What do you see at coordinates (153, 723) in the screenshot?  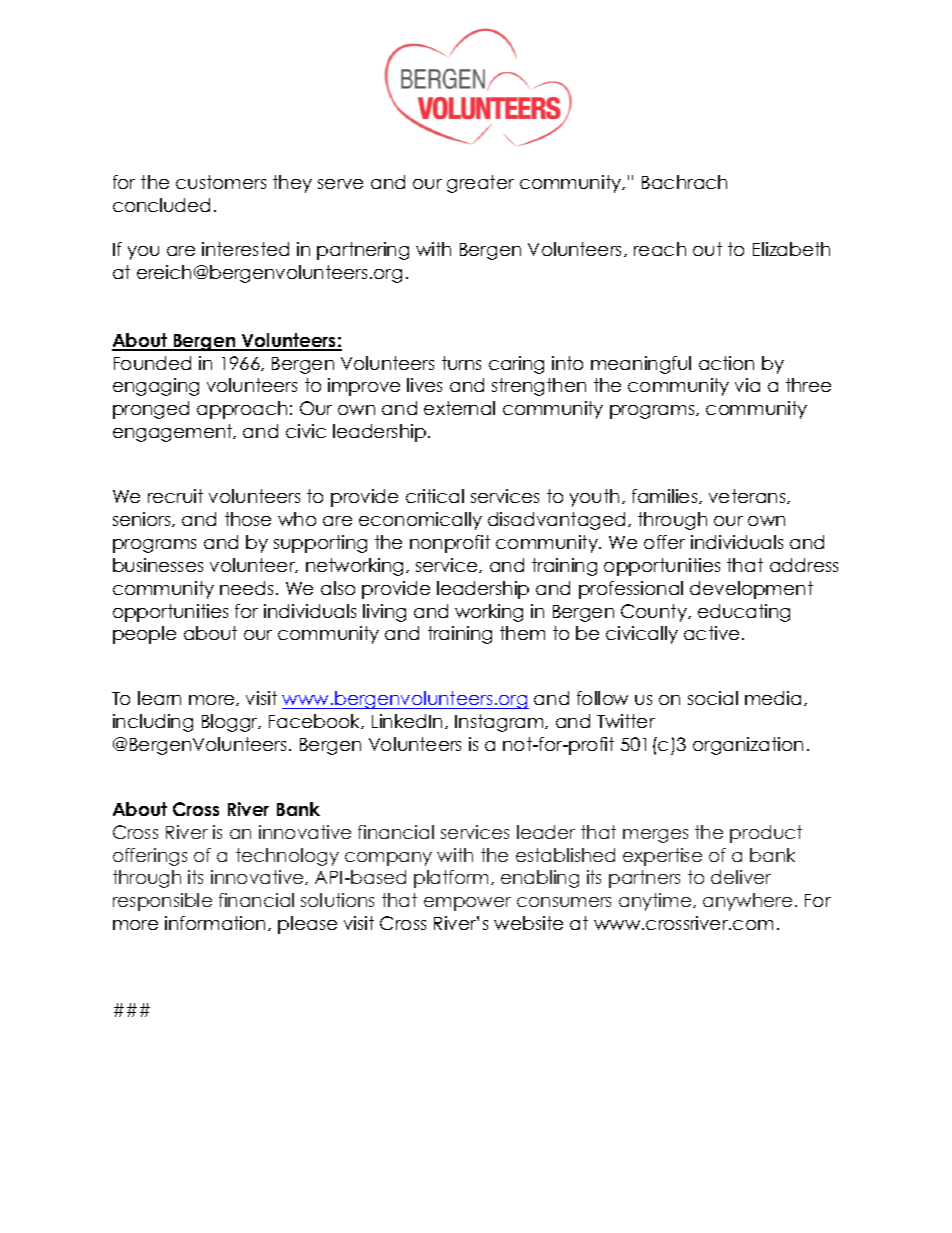 I see `including` at bounding box center [153, 723].
